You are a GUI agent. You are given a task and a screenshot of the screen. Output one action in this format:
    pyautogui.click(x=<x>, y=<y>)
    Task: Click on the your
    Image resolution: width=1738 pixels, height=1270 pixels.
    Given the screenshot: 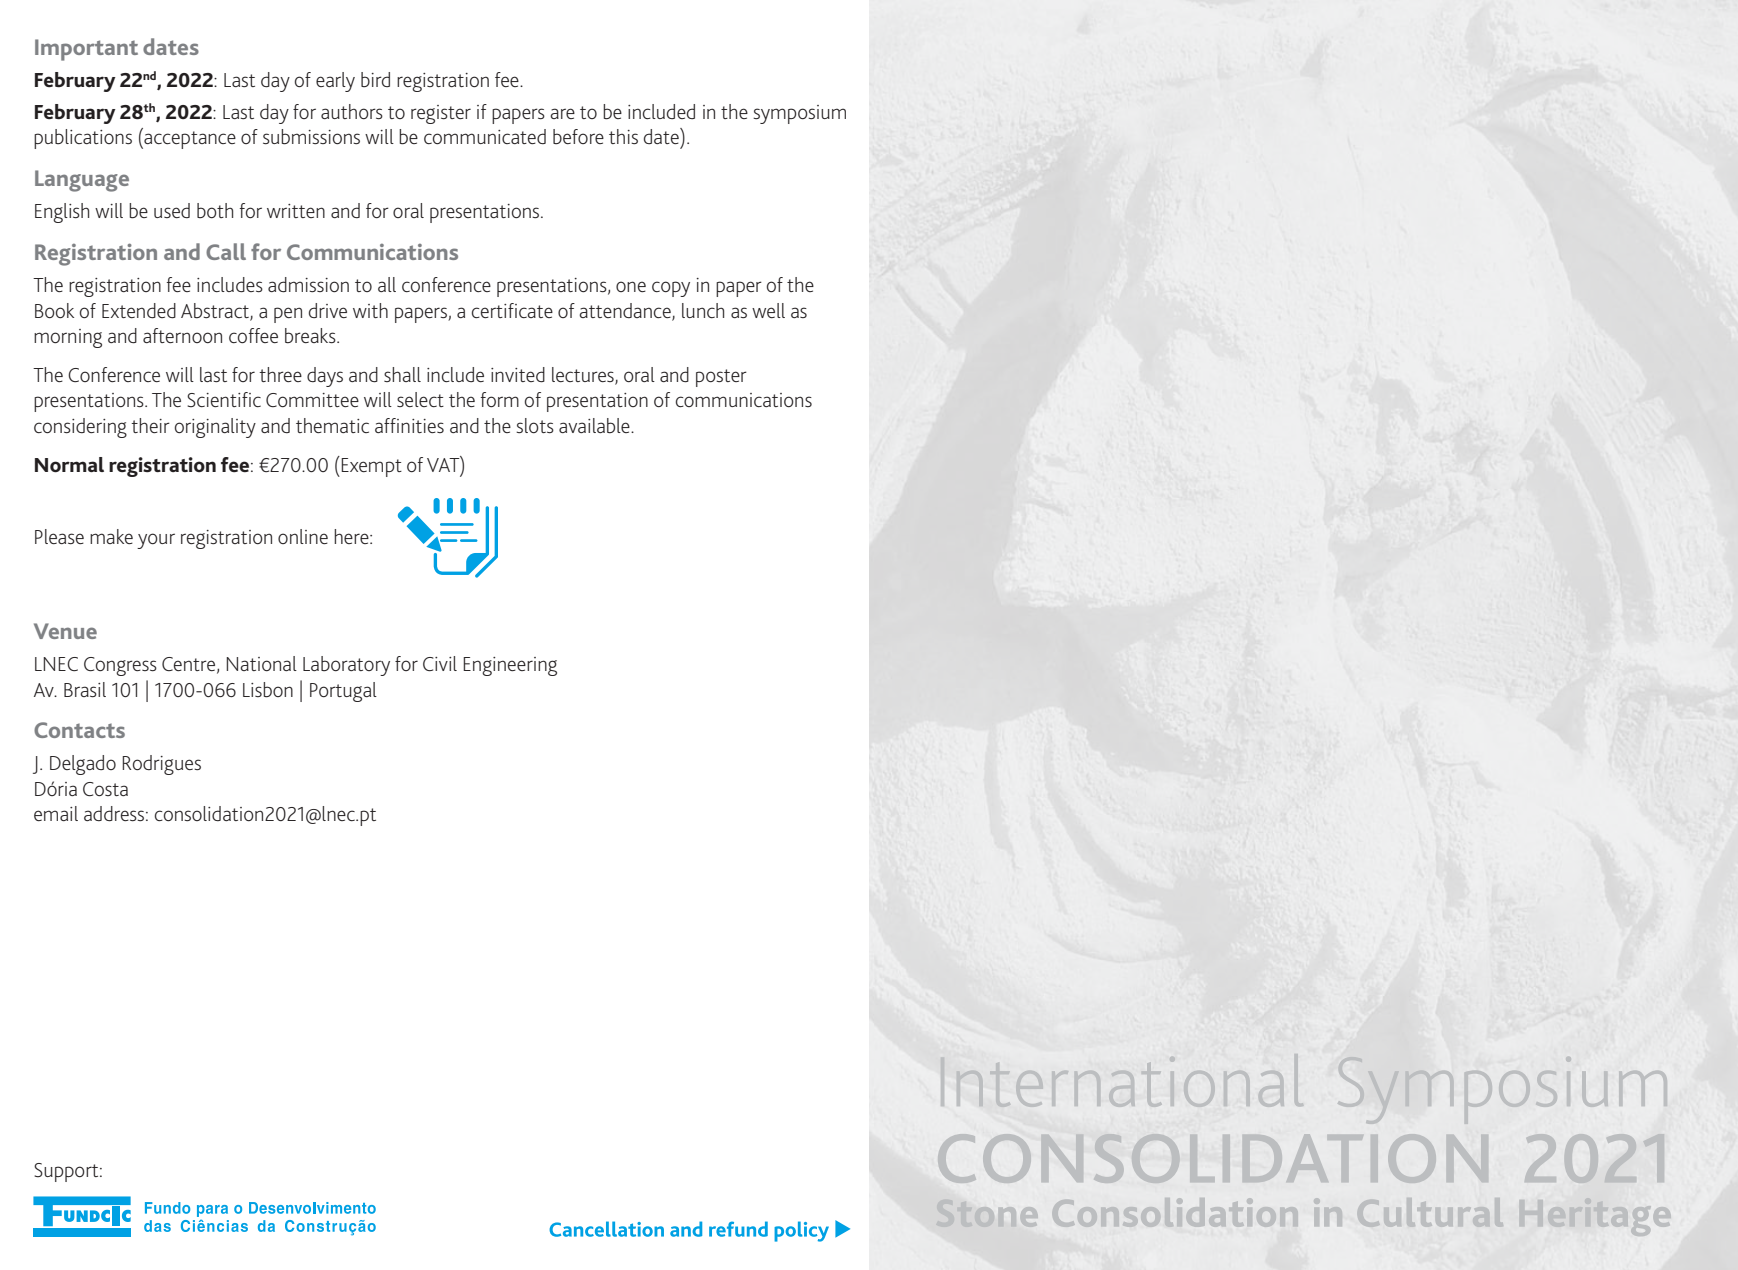 What is the action you would take?
    pyautogui.click(x=156, y=541)
